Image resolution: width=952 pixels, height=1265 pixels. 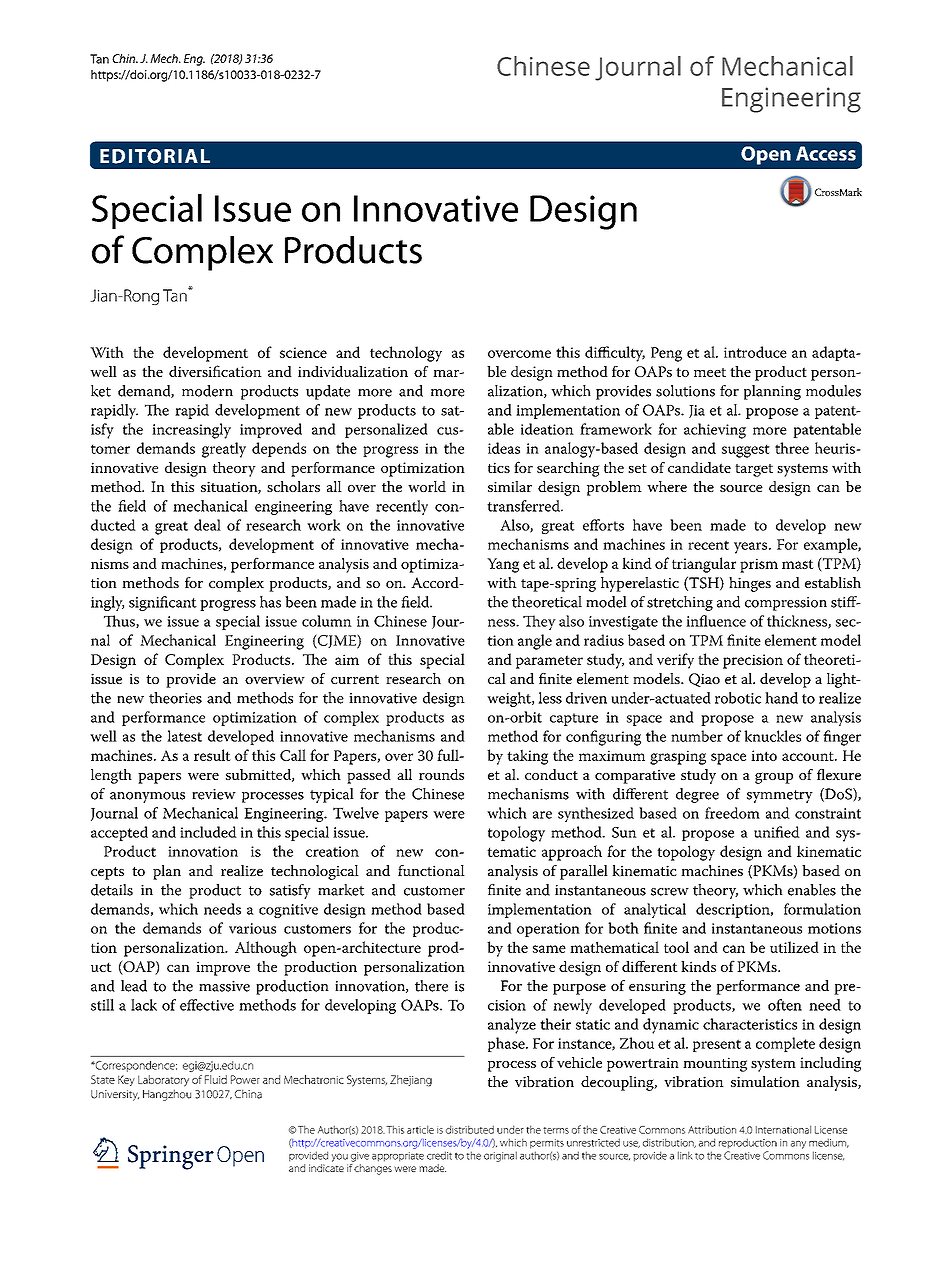 I want to click on ideas, so click(x=504, y=448).
